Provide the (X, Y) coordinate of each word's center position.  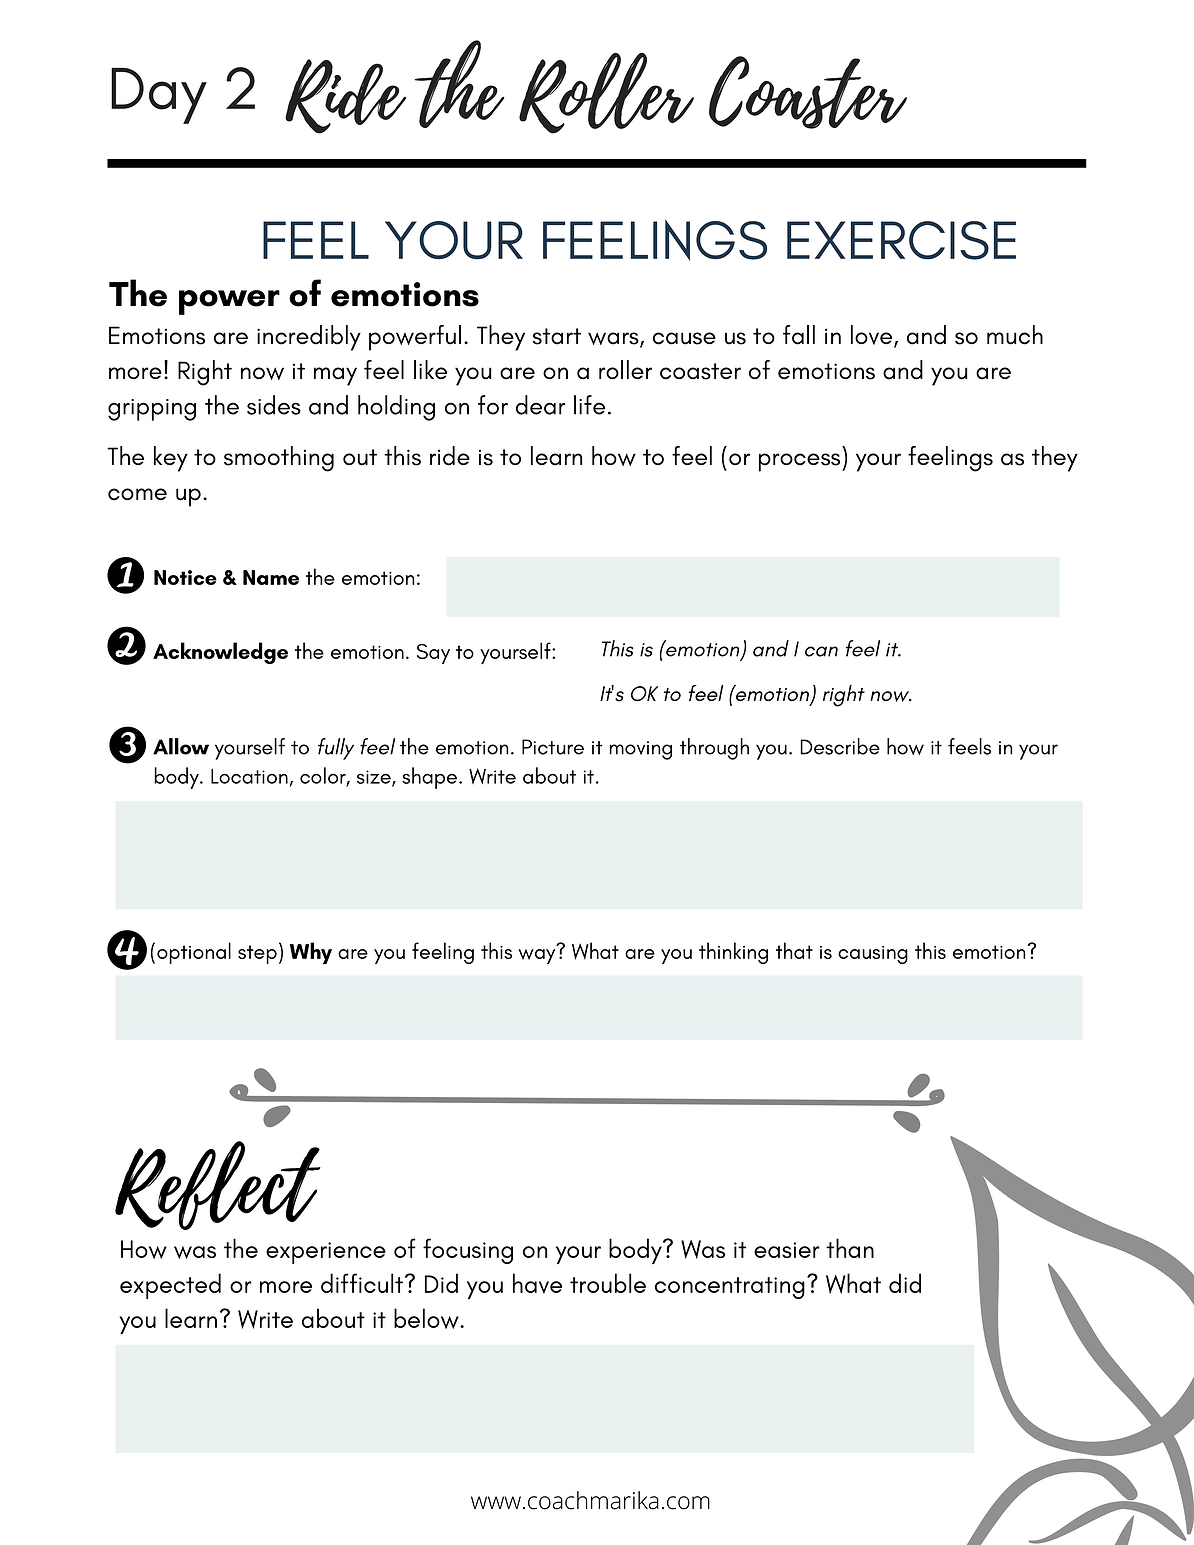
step (257, 954)
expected (170, 1286)
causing (873, 955)
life (589, 405)
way (536, 956)
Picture (553, 747)
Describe (840, 746)
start (557, 336)
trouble (608, 1283)
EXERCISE (901, 240)
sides (274, 405)
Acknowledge (220, 653)
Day (159, 96)
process (801, 462)
